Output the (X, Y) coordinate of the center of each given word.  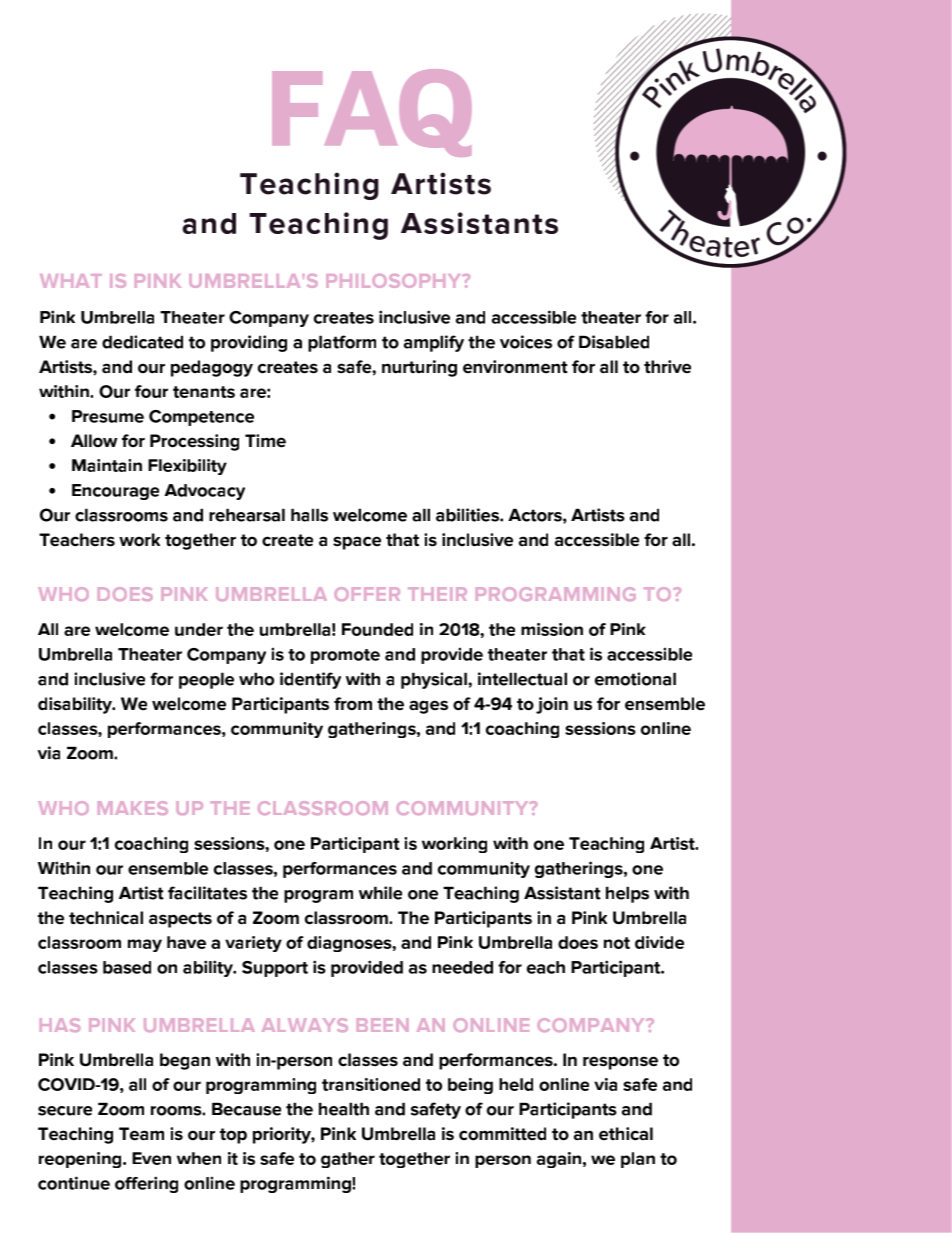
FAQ (372, 113)
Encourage (115, 492)
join (552, 705)
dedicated (142, 342)
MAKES (133, 808)
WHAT (71, 281)
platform (342, 343)
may (145, 945)
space (357, 543)
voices (526, 342)
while (380, 893)
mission (552, 629)
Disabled (614, 342)
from (353, 703)
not (617, 943)
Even (151, 1158)
